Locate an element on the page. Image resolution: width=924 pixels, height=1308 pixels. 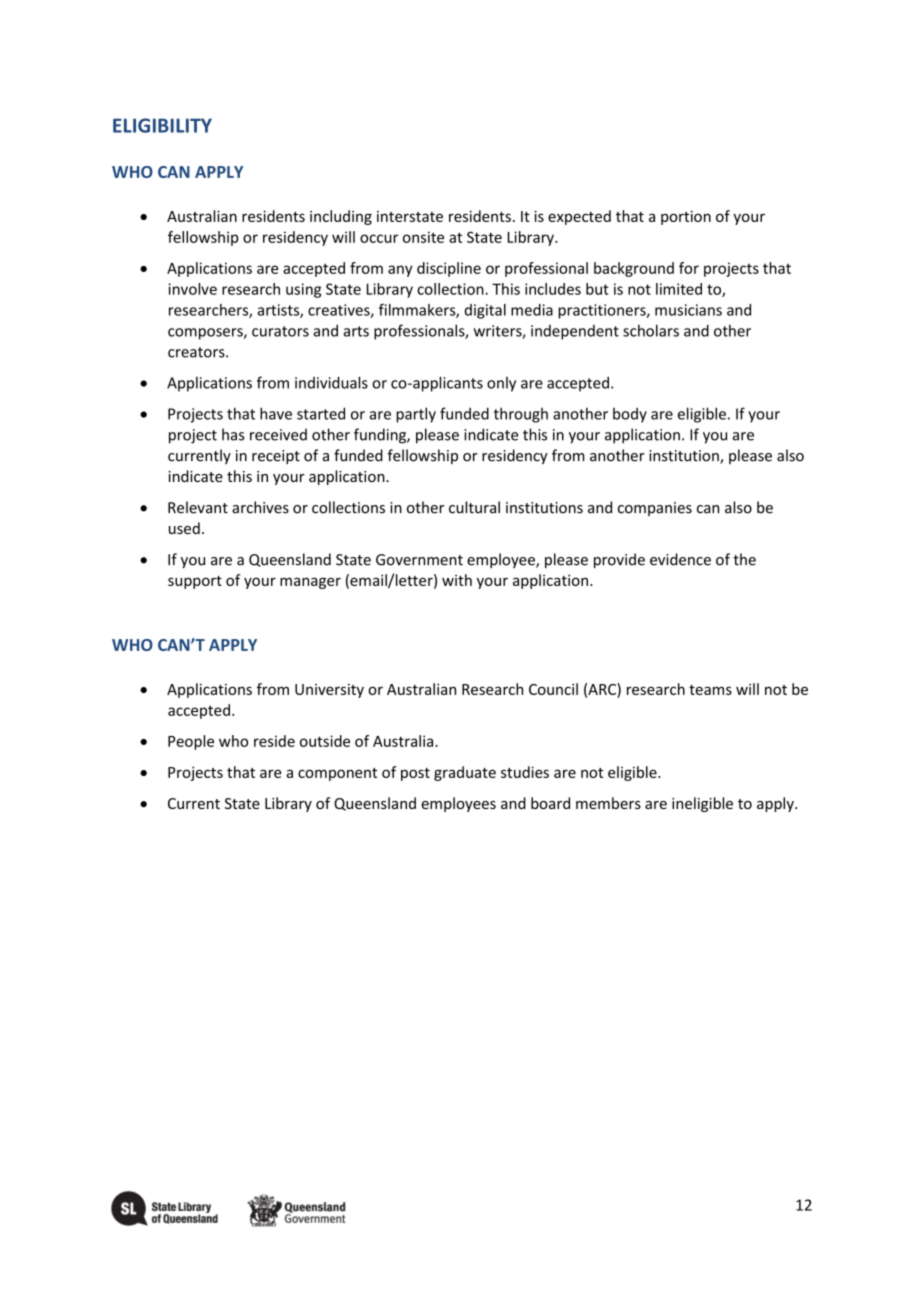
involve is located at coordinates (192, 289).
